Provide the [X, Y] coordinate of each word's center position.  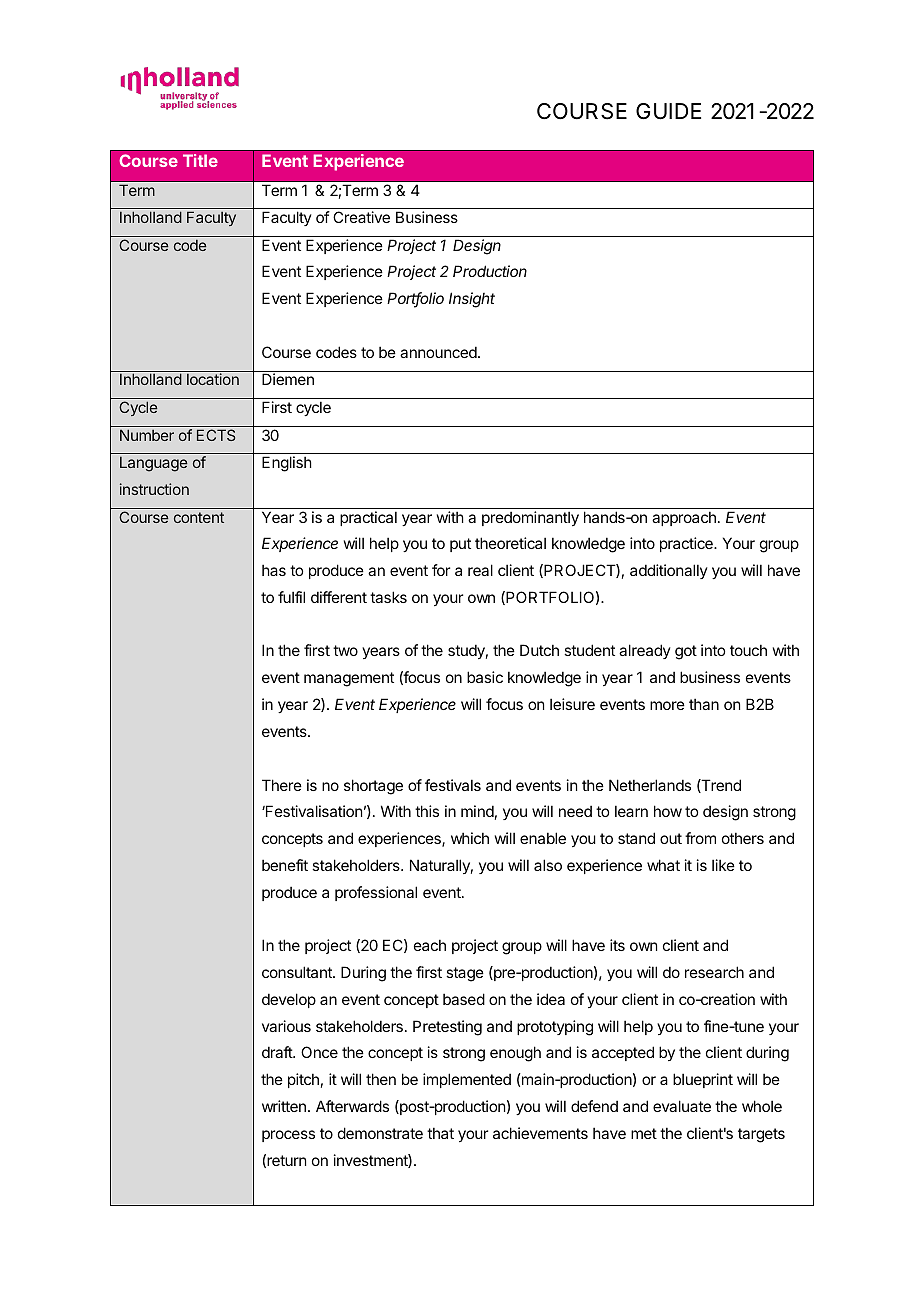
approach [684, 518]
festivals [453, 785]
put [460, 545]
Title [200, 160]
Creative [361, 217]
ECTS [216, 435]
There [282, 785]
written [284, 1106]
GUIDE [668, 111]
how [668, 811]
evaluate [682, 1106]
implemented [467, 1080]
